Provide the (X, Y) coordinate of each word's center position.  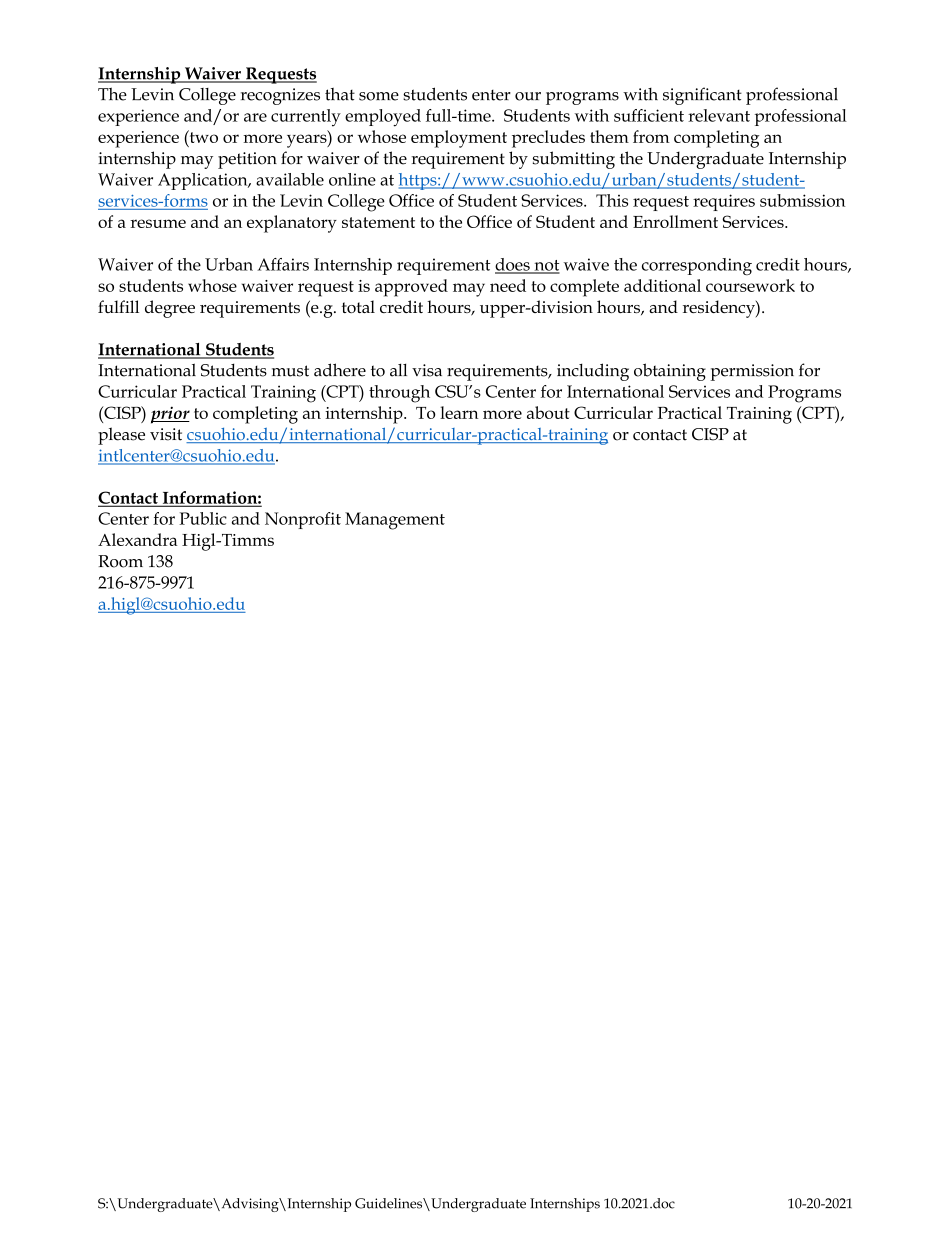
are (255, 117)
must (290, 371)
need (508, 285)
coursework (750, 285)
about (548, 412)
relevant (719, 115)
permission (752, 372)
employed (383, 118)
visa (427, 370)
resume (158, 223)
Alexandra (137, 539)
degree (170, 309)
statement (378, 222)
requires (724, 202)
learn (459, 412)
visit (166, 434)
